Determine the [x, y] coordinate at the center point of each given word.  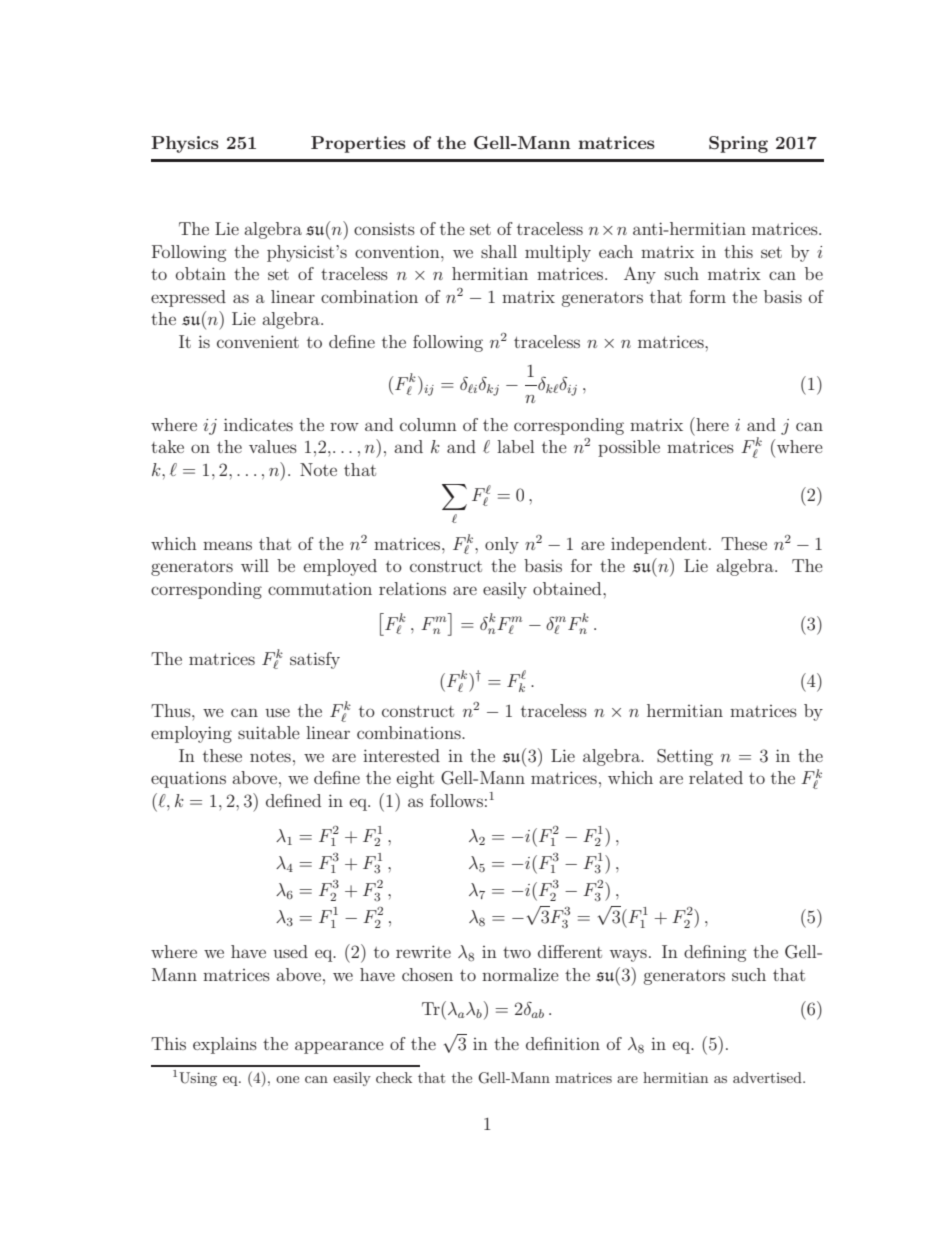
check [394, 1077]
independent [659, 545]
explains [225, 1045]
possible [629, 448]
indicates [258, 424]
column [428, 424]
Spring [738, 144]
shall [499, 251]
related [716, 777]
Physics [185, 144]
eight [415, 779]
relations [412, 588]
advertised [768, 1077]
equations [188, 779]
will [255, 565]
